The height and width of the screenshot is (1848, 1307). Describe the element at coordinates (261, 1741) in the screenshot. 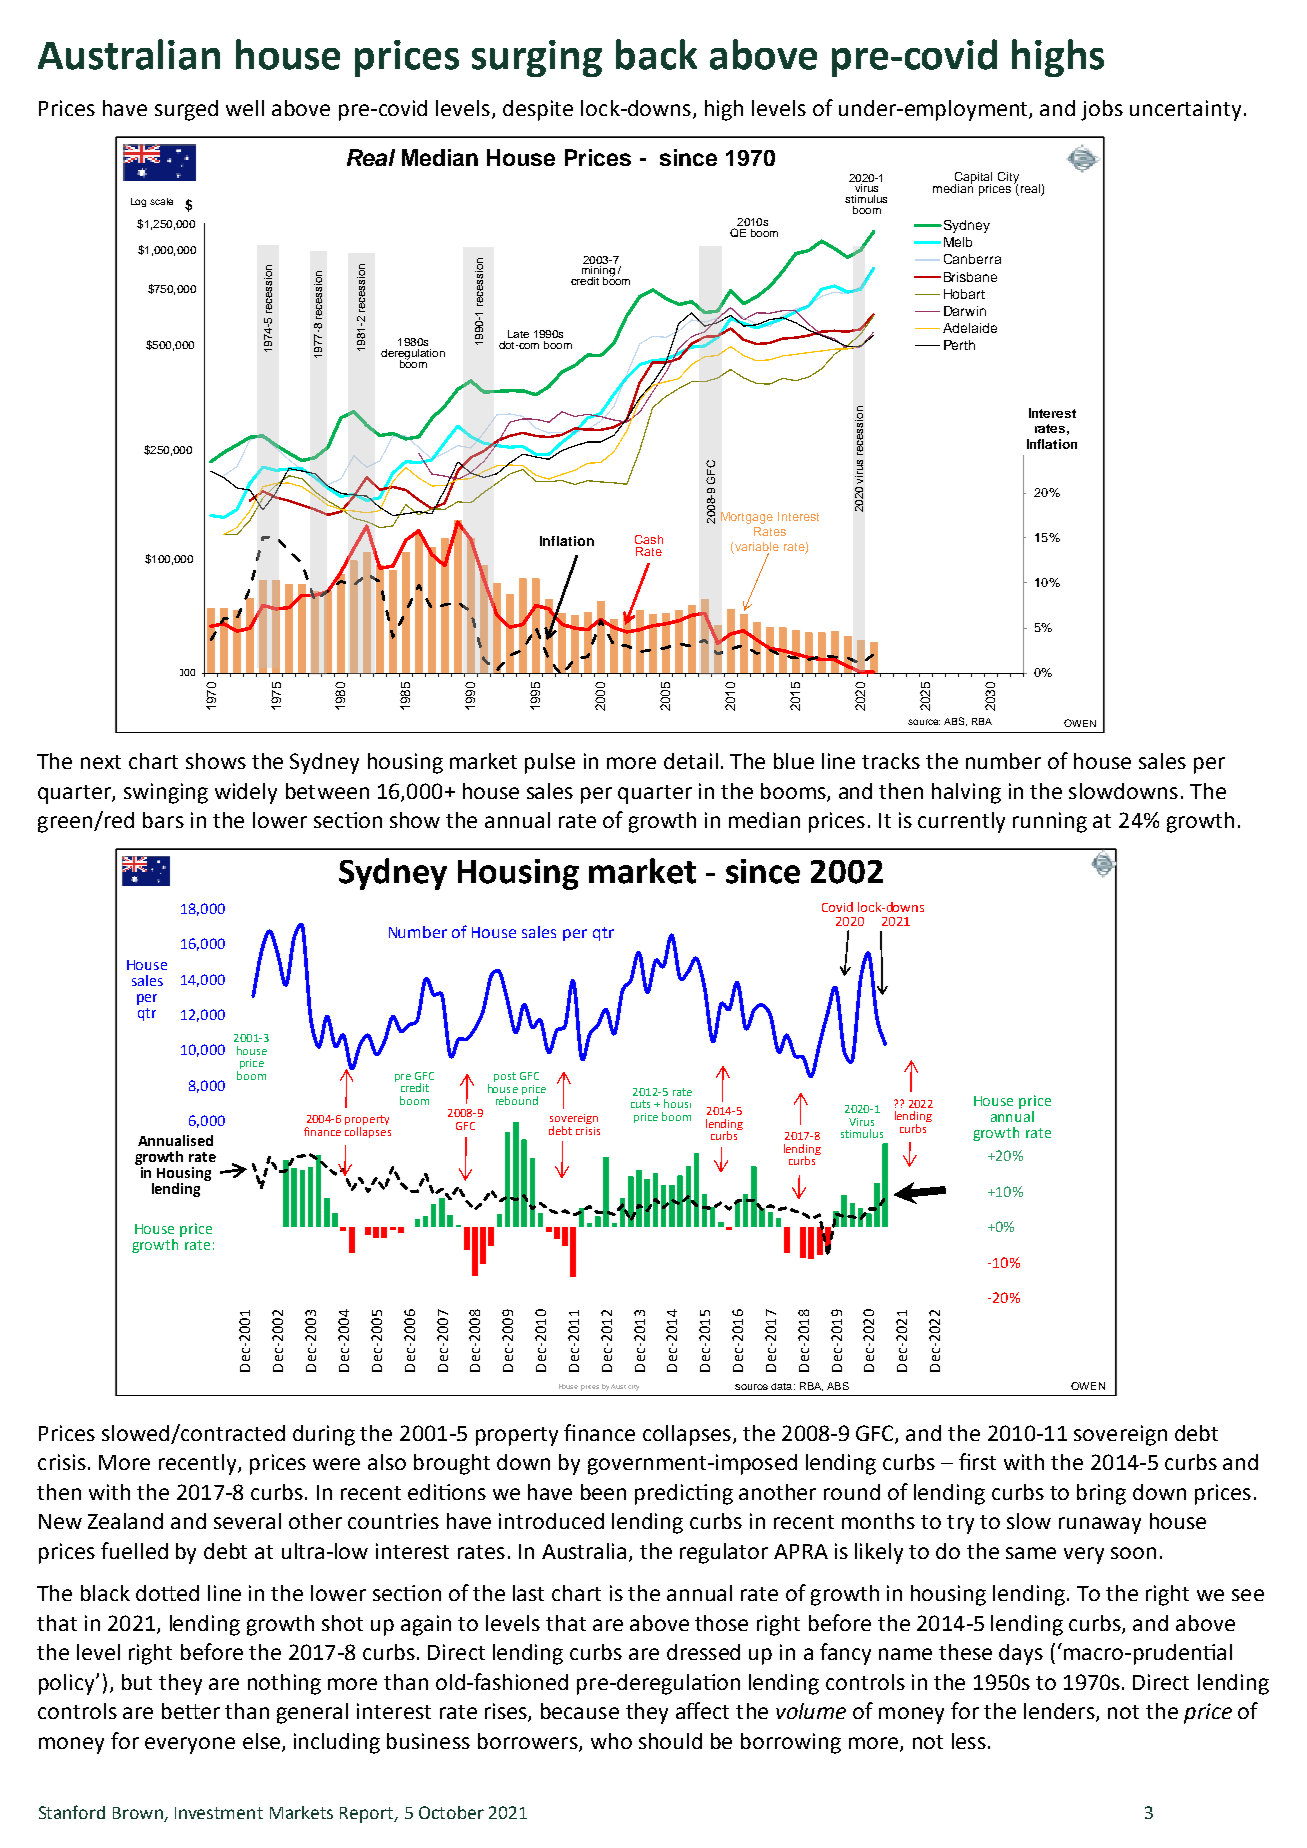

I see `else` at that location.
